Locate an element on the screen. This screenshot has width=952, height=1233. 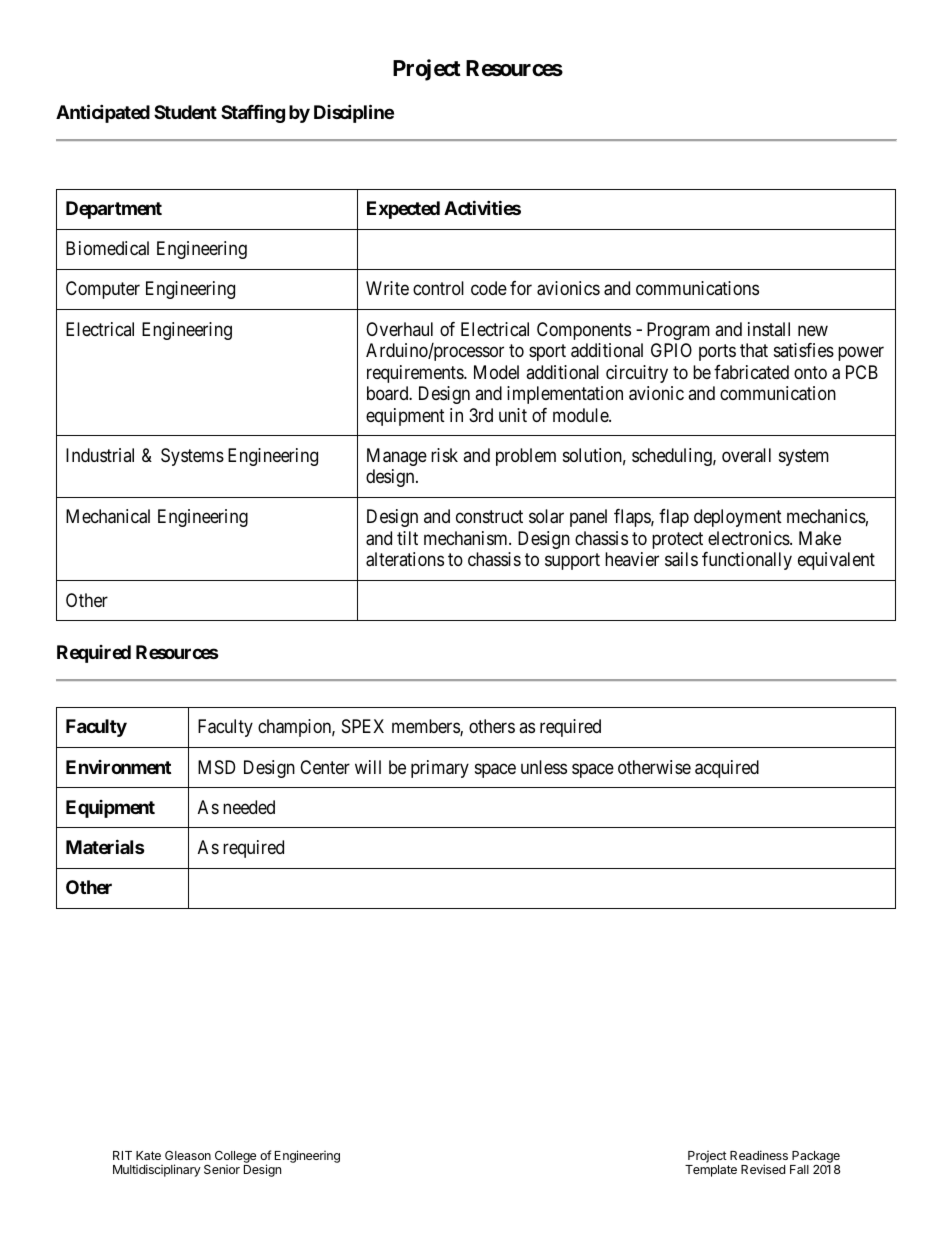
primary is located at coordinates (440, 769).
